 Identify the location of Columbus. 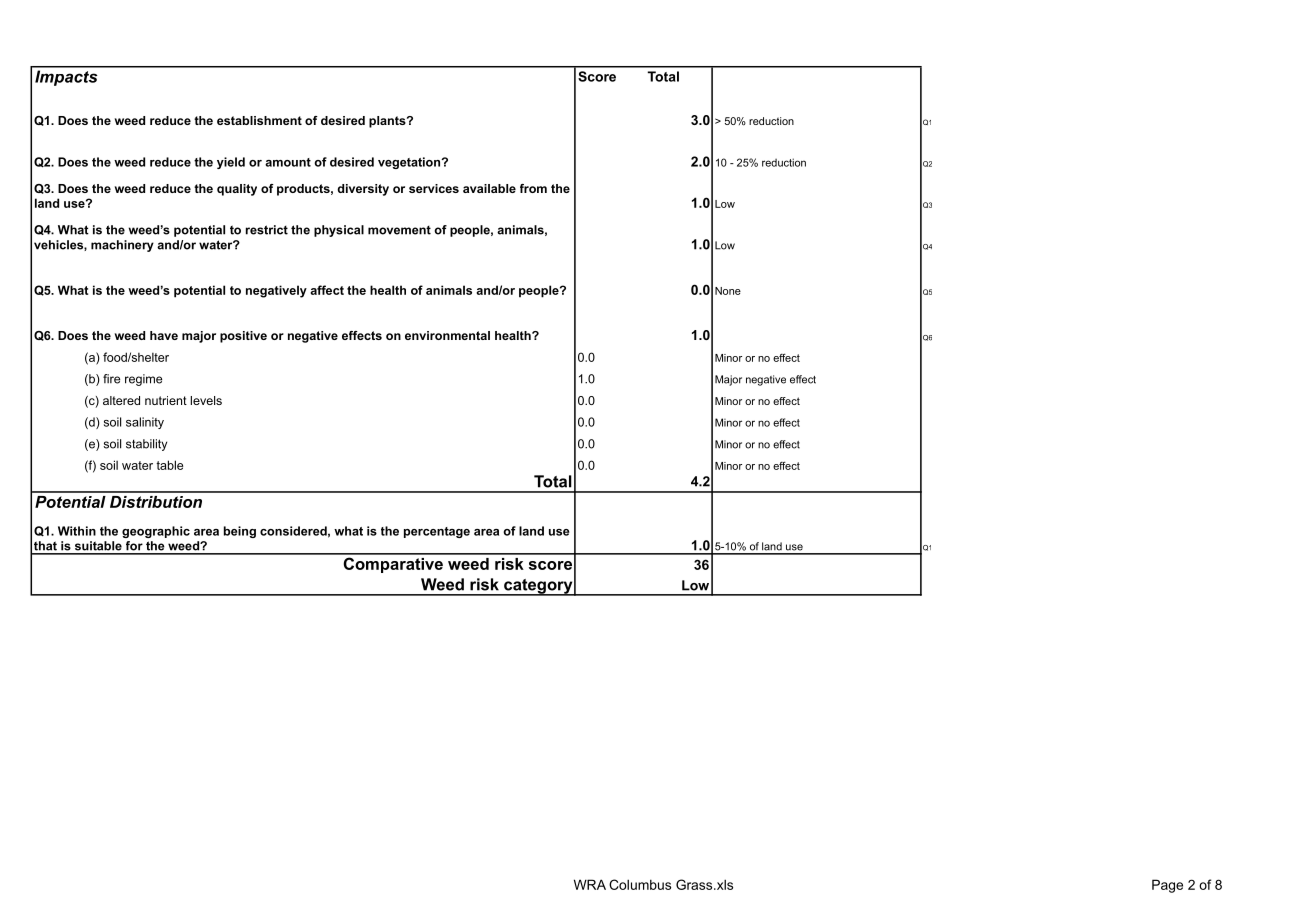
(640, 884).
